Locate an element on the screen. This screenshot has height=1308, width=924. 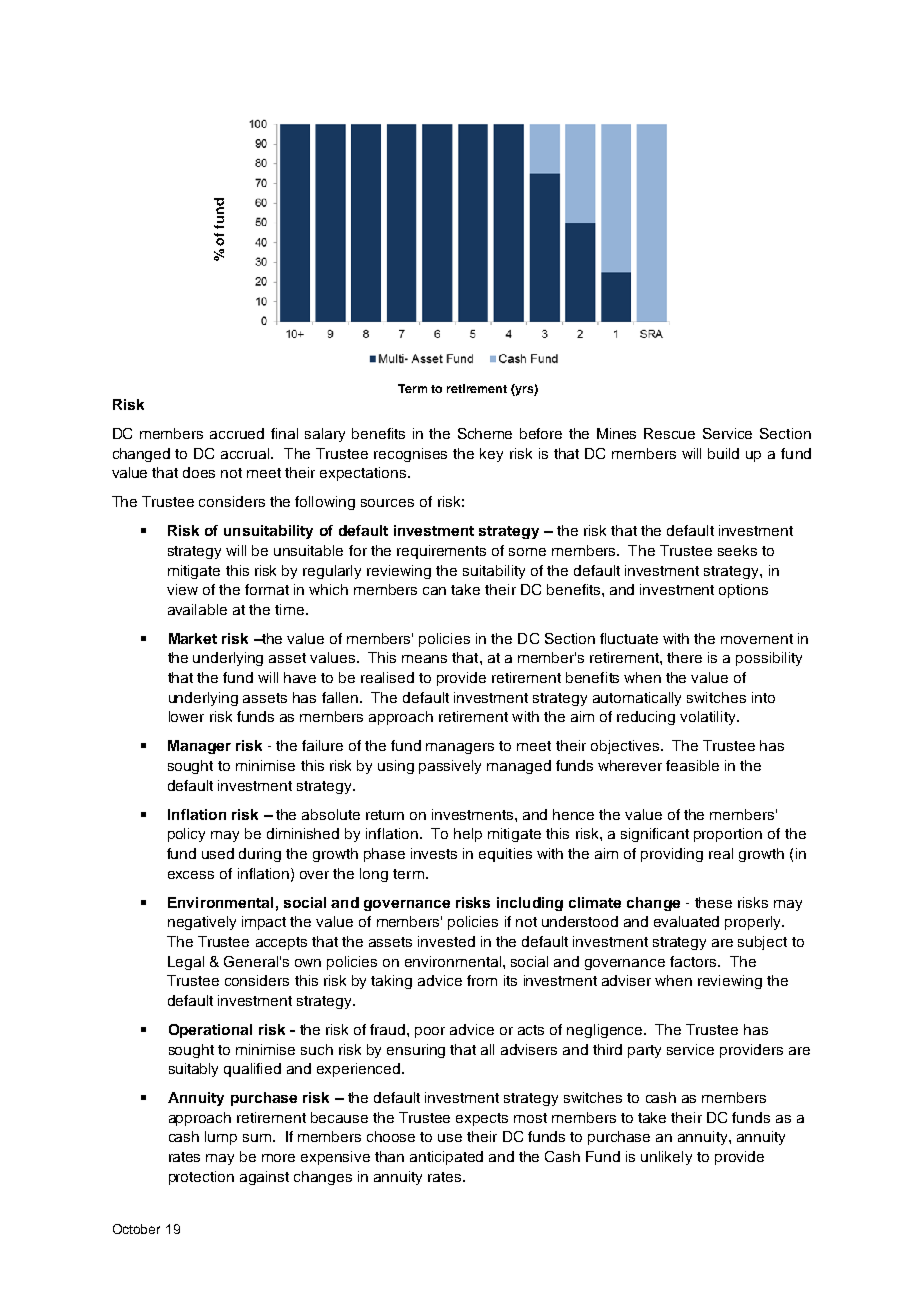
factors is located at coordinates (693, 961).
